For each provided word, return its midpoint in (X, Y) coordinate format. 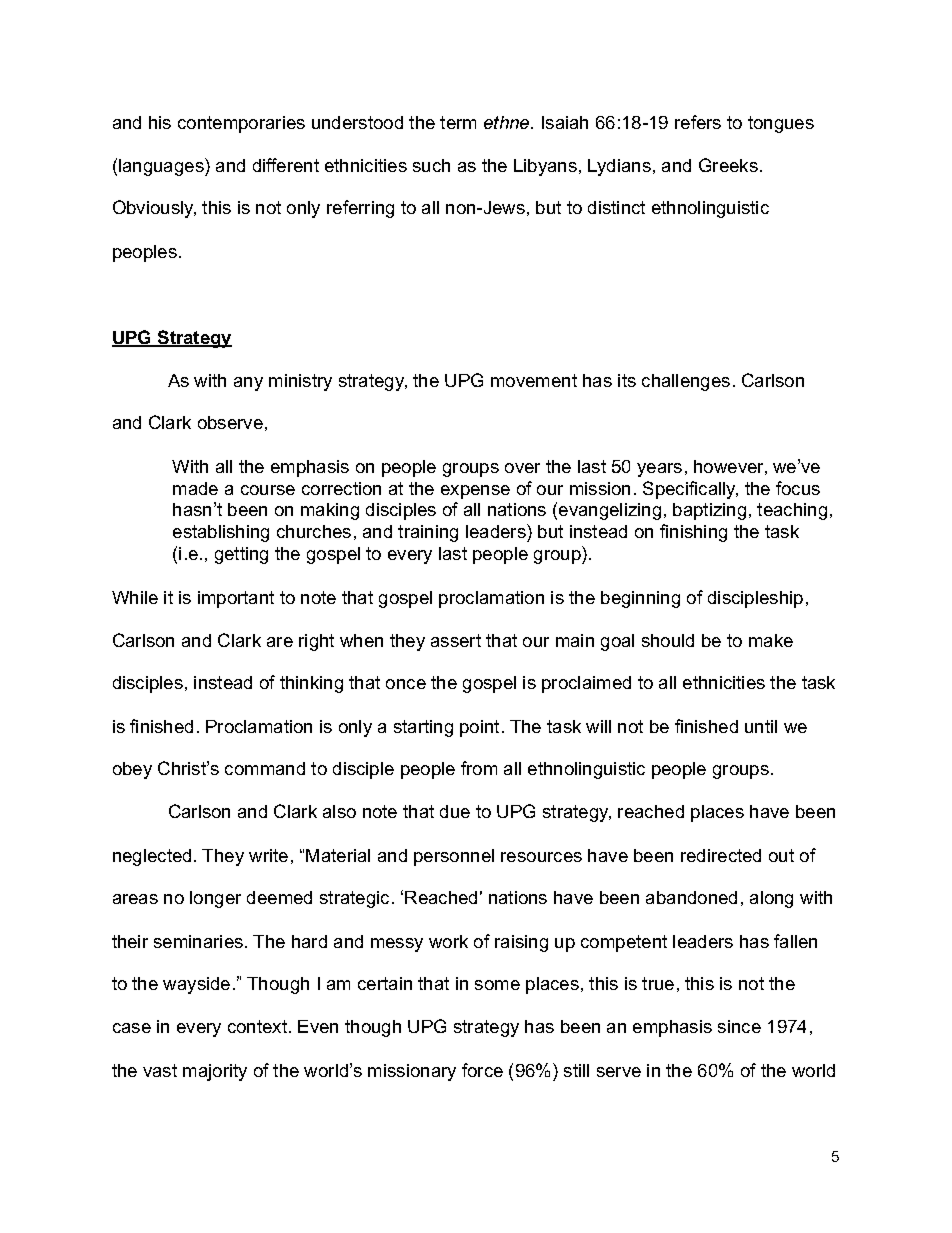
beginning (640, 599)
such (431, 165)
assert (456, 640)
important (236, 599)
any (248, 384)
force (482, 1070)
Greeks (728, 165)
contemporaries (241, 124)
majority (215, 1072)
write (268, 855)
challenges (686, 382)
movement (534, 380)
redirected (721, 855)
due (455, 811)
